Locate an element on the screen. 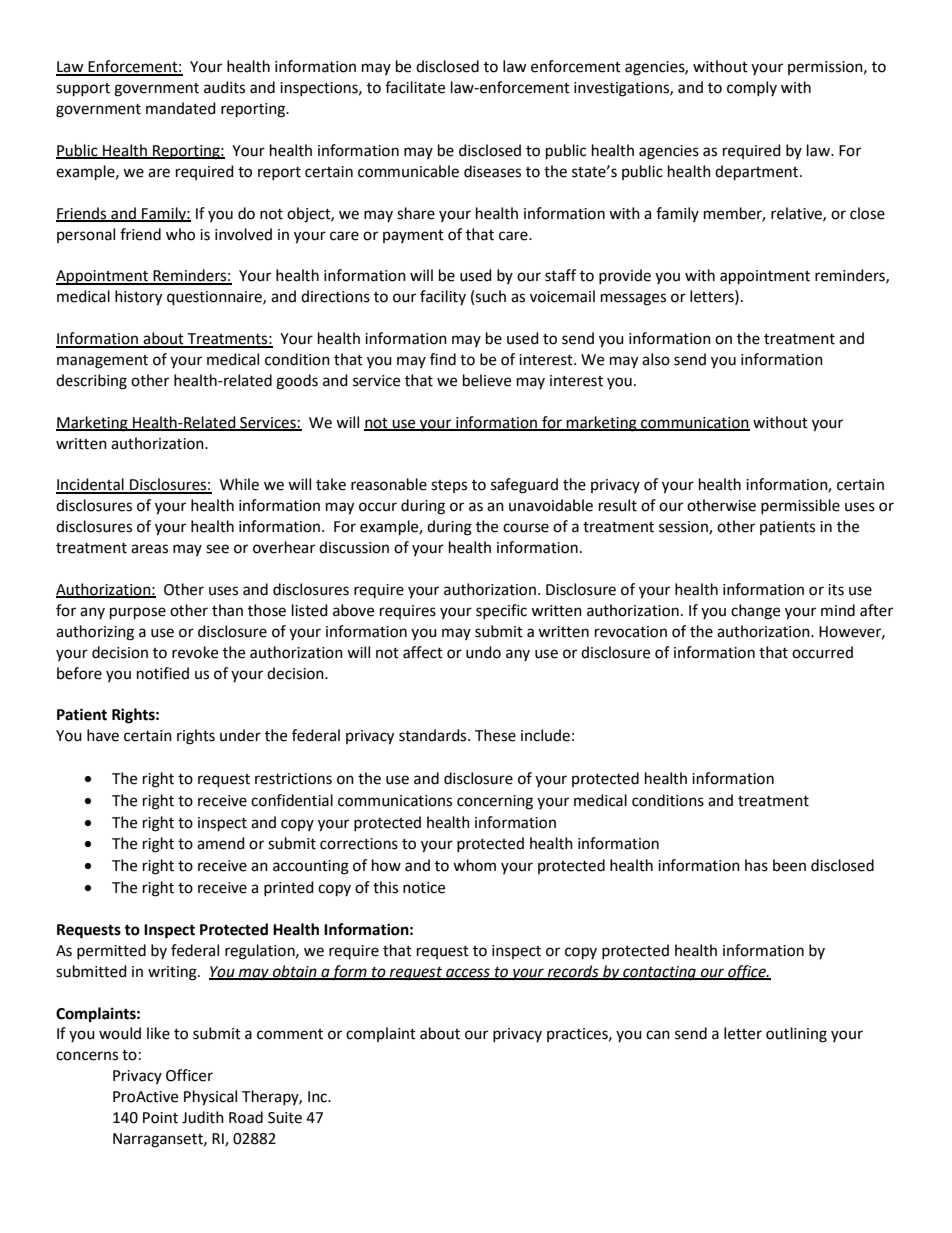 The width and height of the screenshot is (952, 1233). change is located at coordinates (755, 612).
